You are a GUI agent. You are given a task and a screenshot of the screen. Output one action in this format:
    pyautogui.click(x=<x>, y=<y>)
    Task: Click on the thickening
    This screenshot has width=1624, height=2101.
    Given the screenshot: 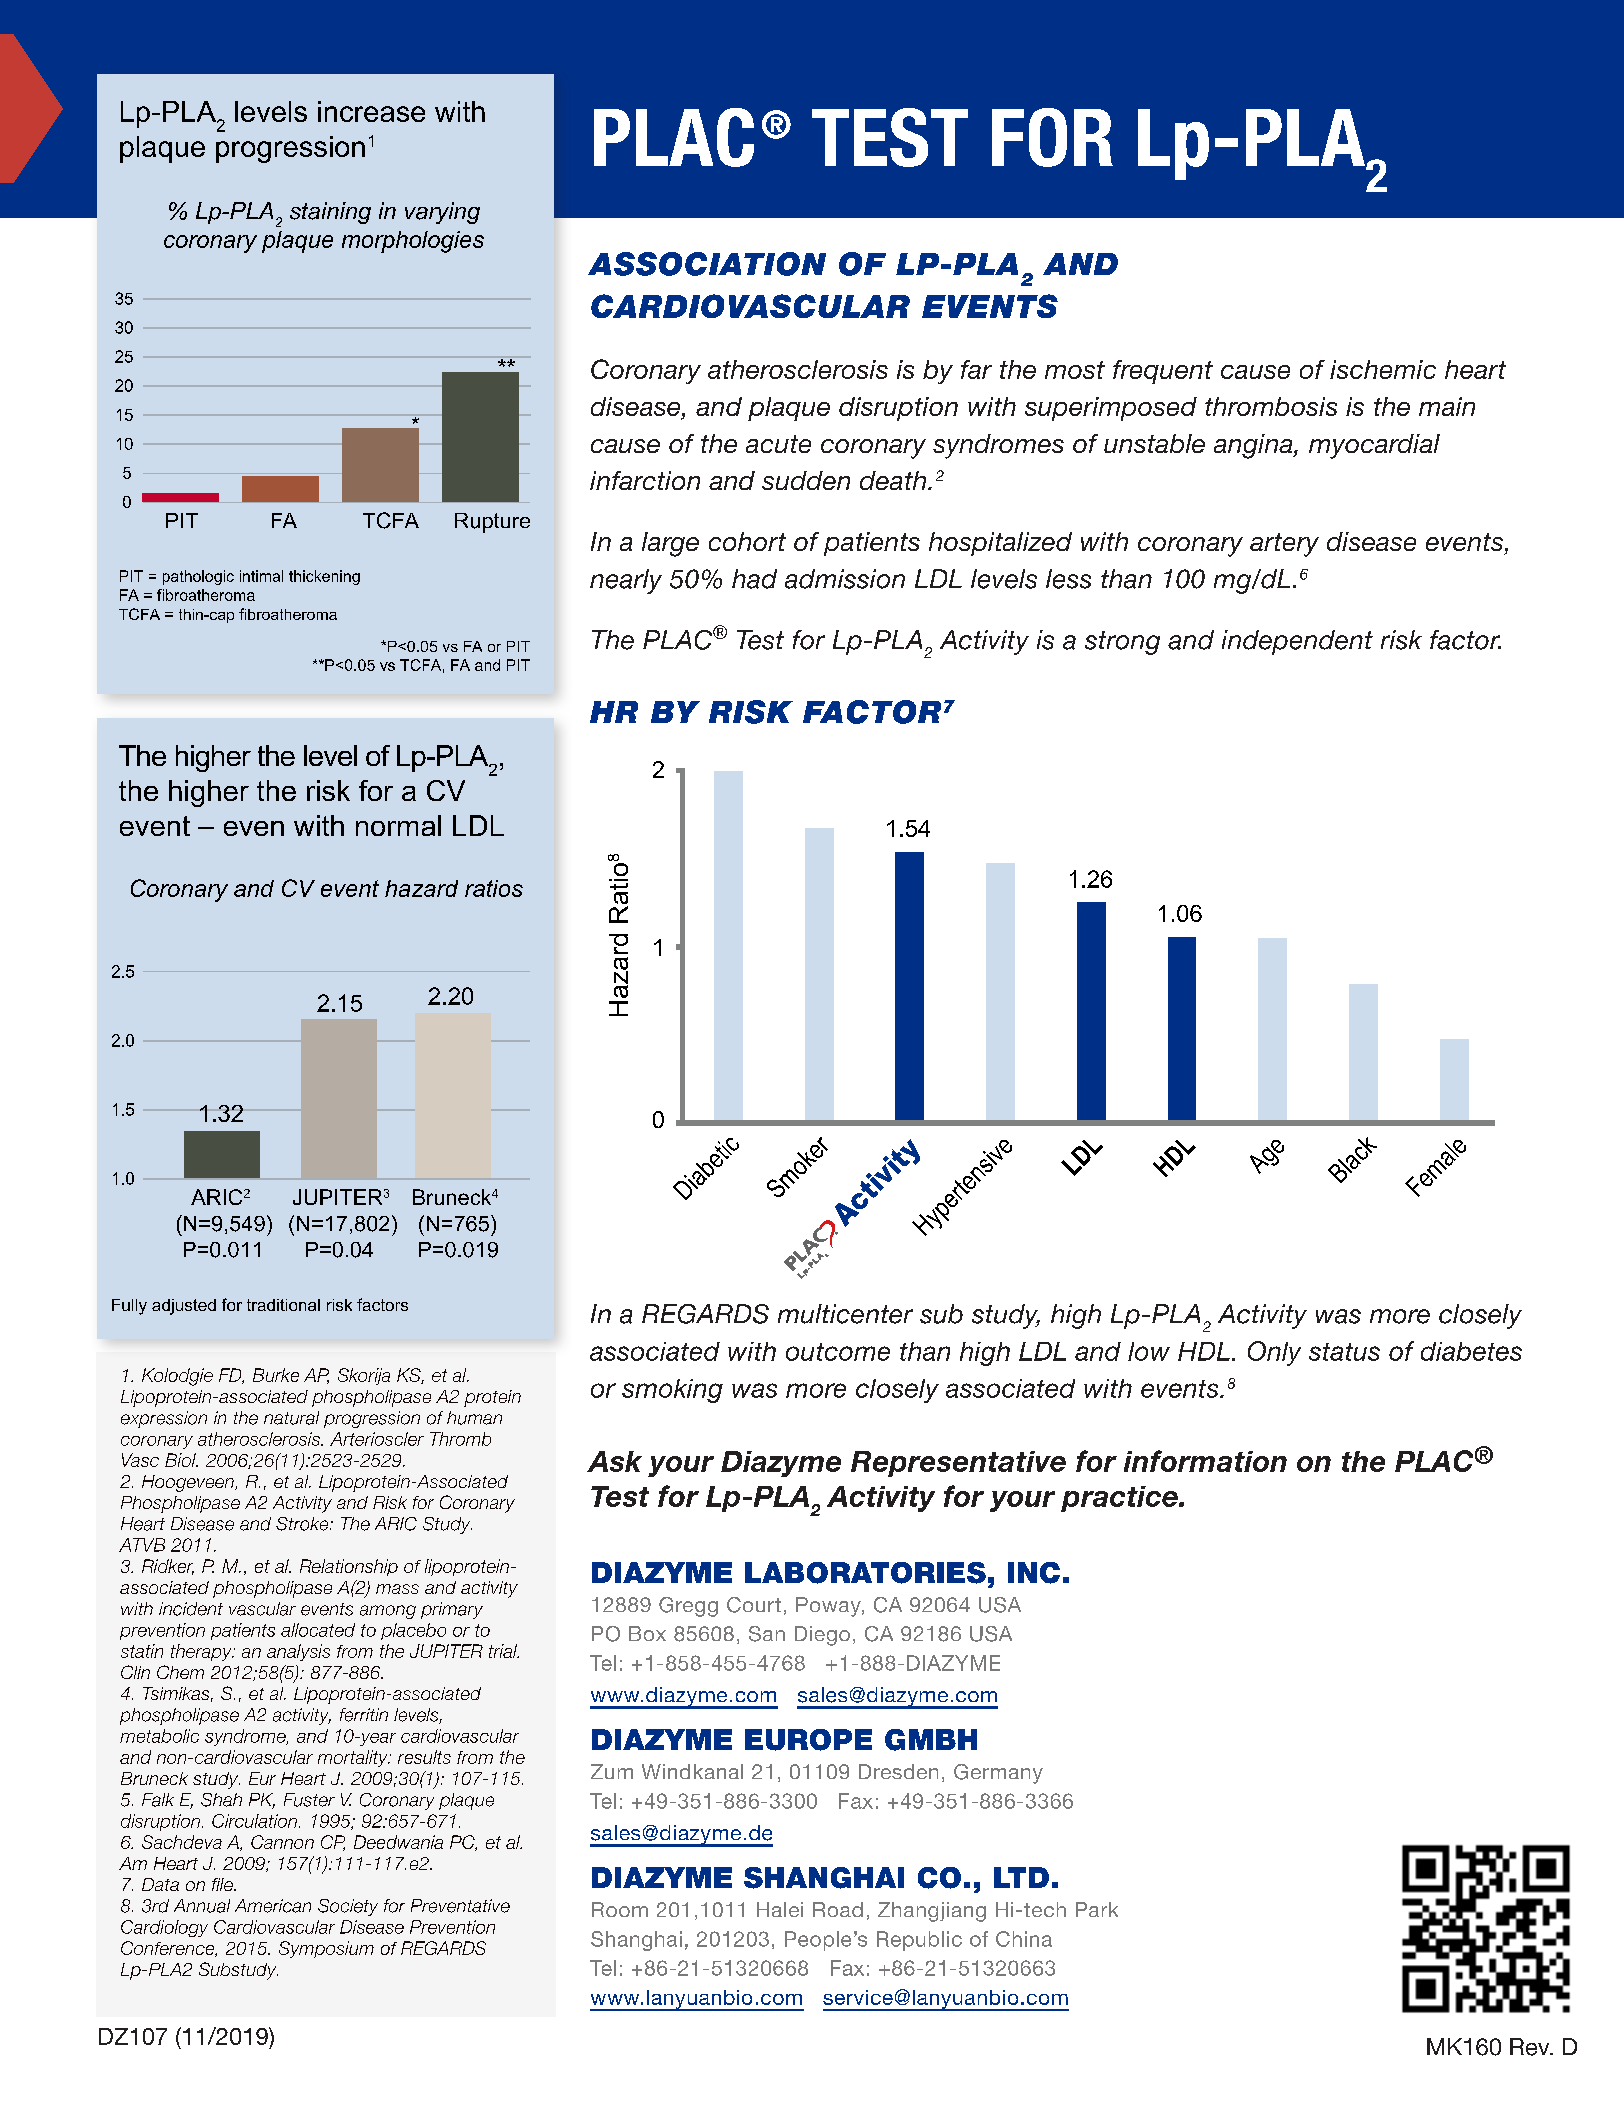 What is the action you would take?
    pyautogui.click(x=324, y=577)
